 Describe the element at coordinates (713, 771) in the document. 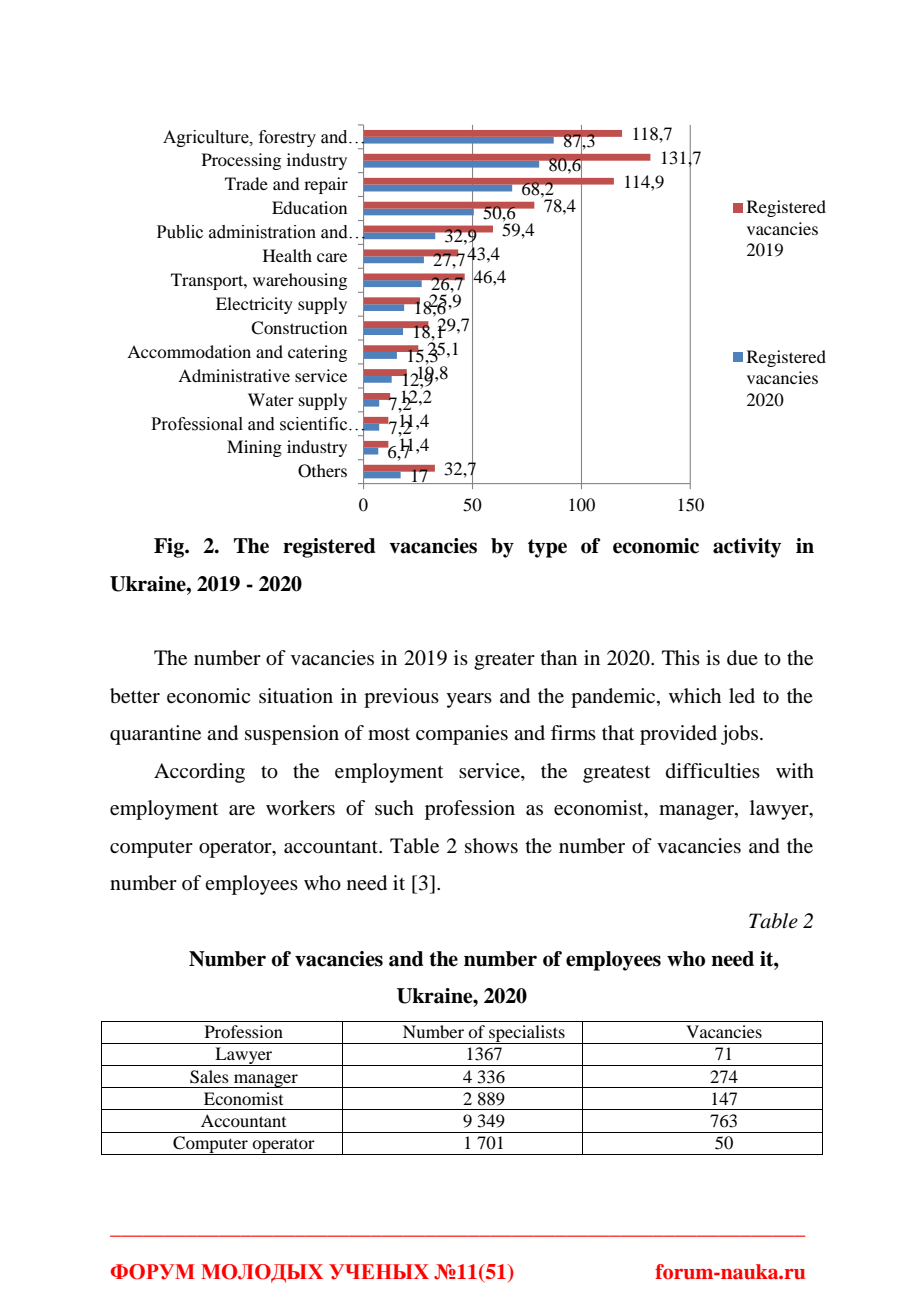

I see `difficulties` at that location.
